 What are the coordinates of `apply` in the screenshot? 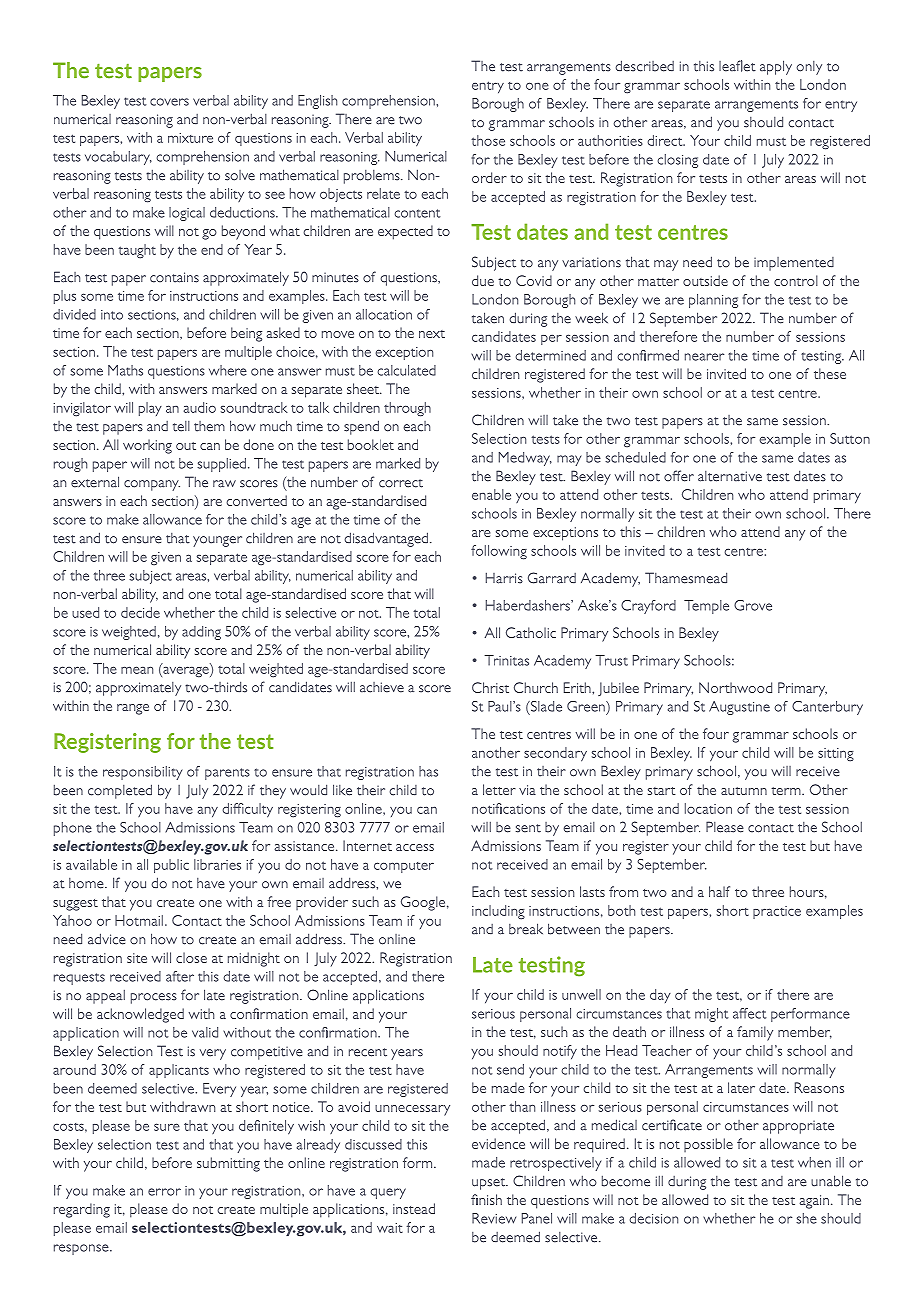 It's located at (776, 67).
